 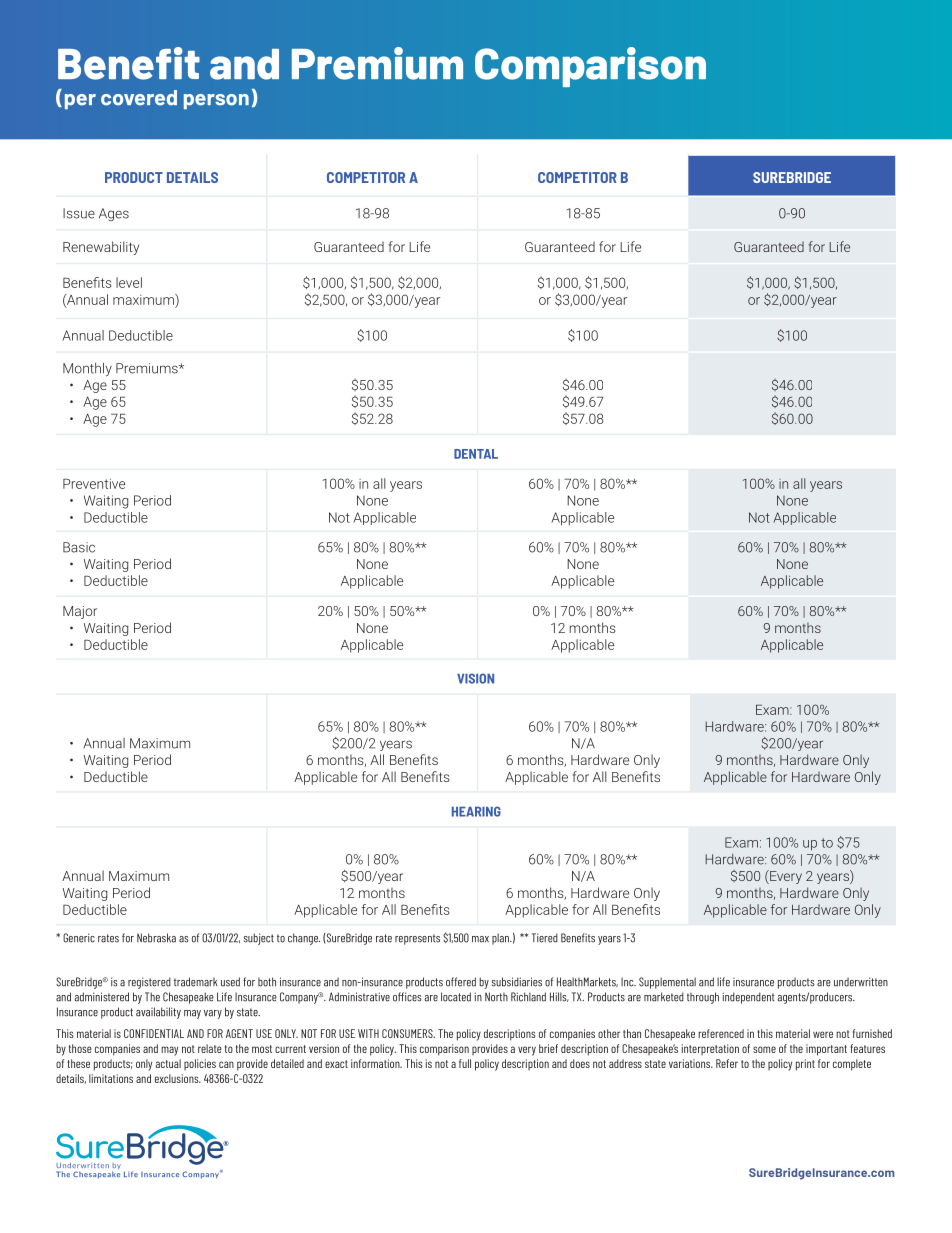 What do you see at coordinates (129, 282) in the screenshot?
I see `level` at bounding box center [129, 282].
